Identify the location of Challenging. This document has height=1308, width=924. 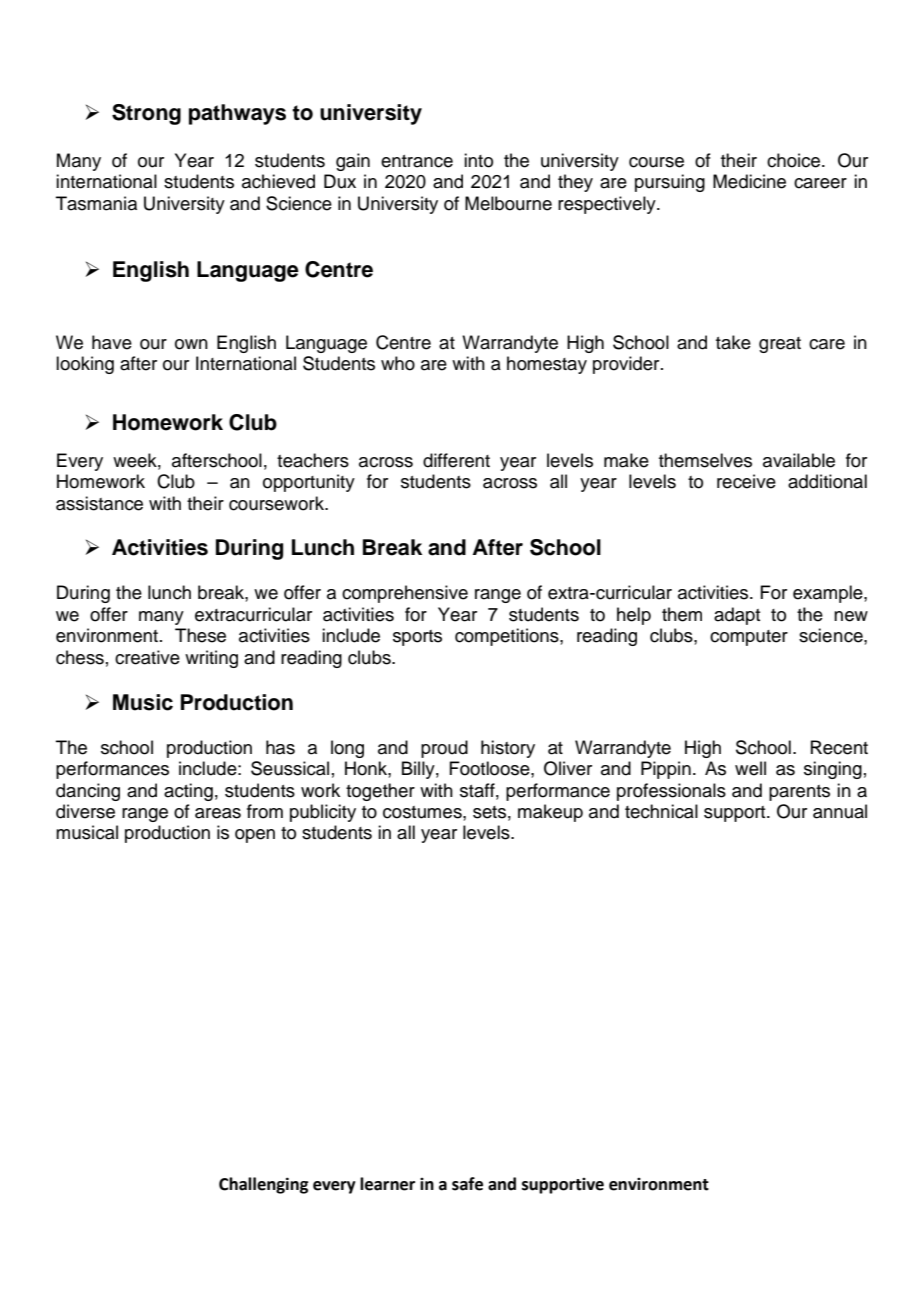
(263, 1185).
